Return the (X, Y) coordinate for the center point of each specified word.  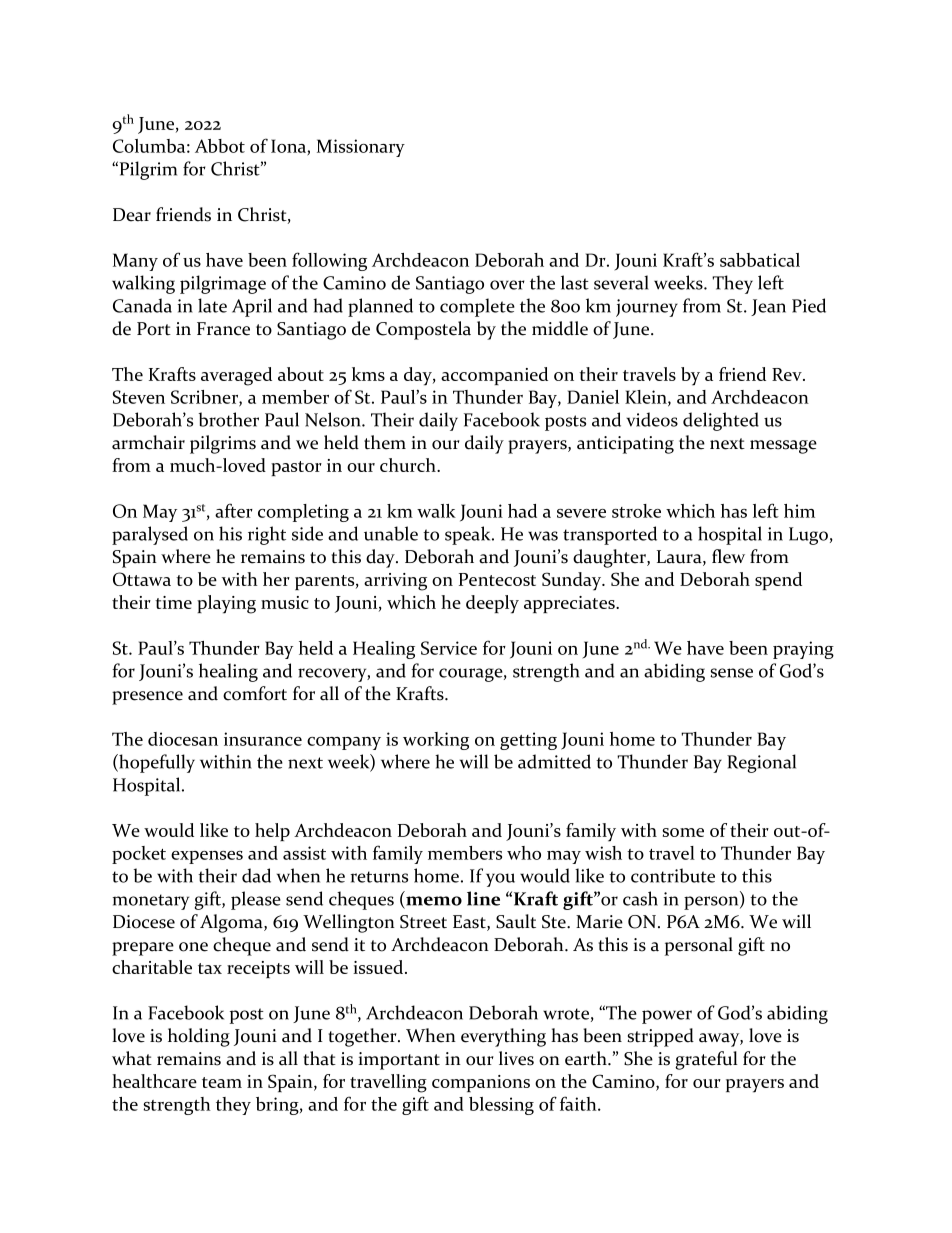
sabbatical (760, 260)
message (783, 447)
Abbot (220, 146)
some (683, 832)
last (575, 282)
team (222, 1082)
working (436, 741)
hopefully (156, 763)
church (409, 465)
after (234, 510)
